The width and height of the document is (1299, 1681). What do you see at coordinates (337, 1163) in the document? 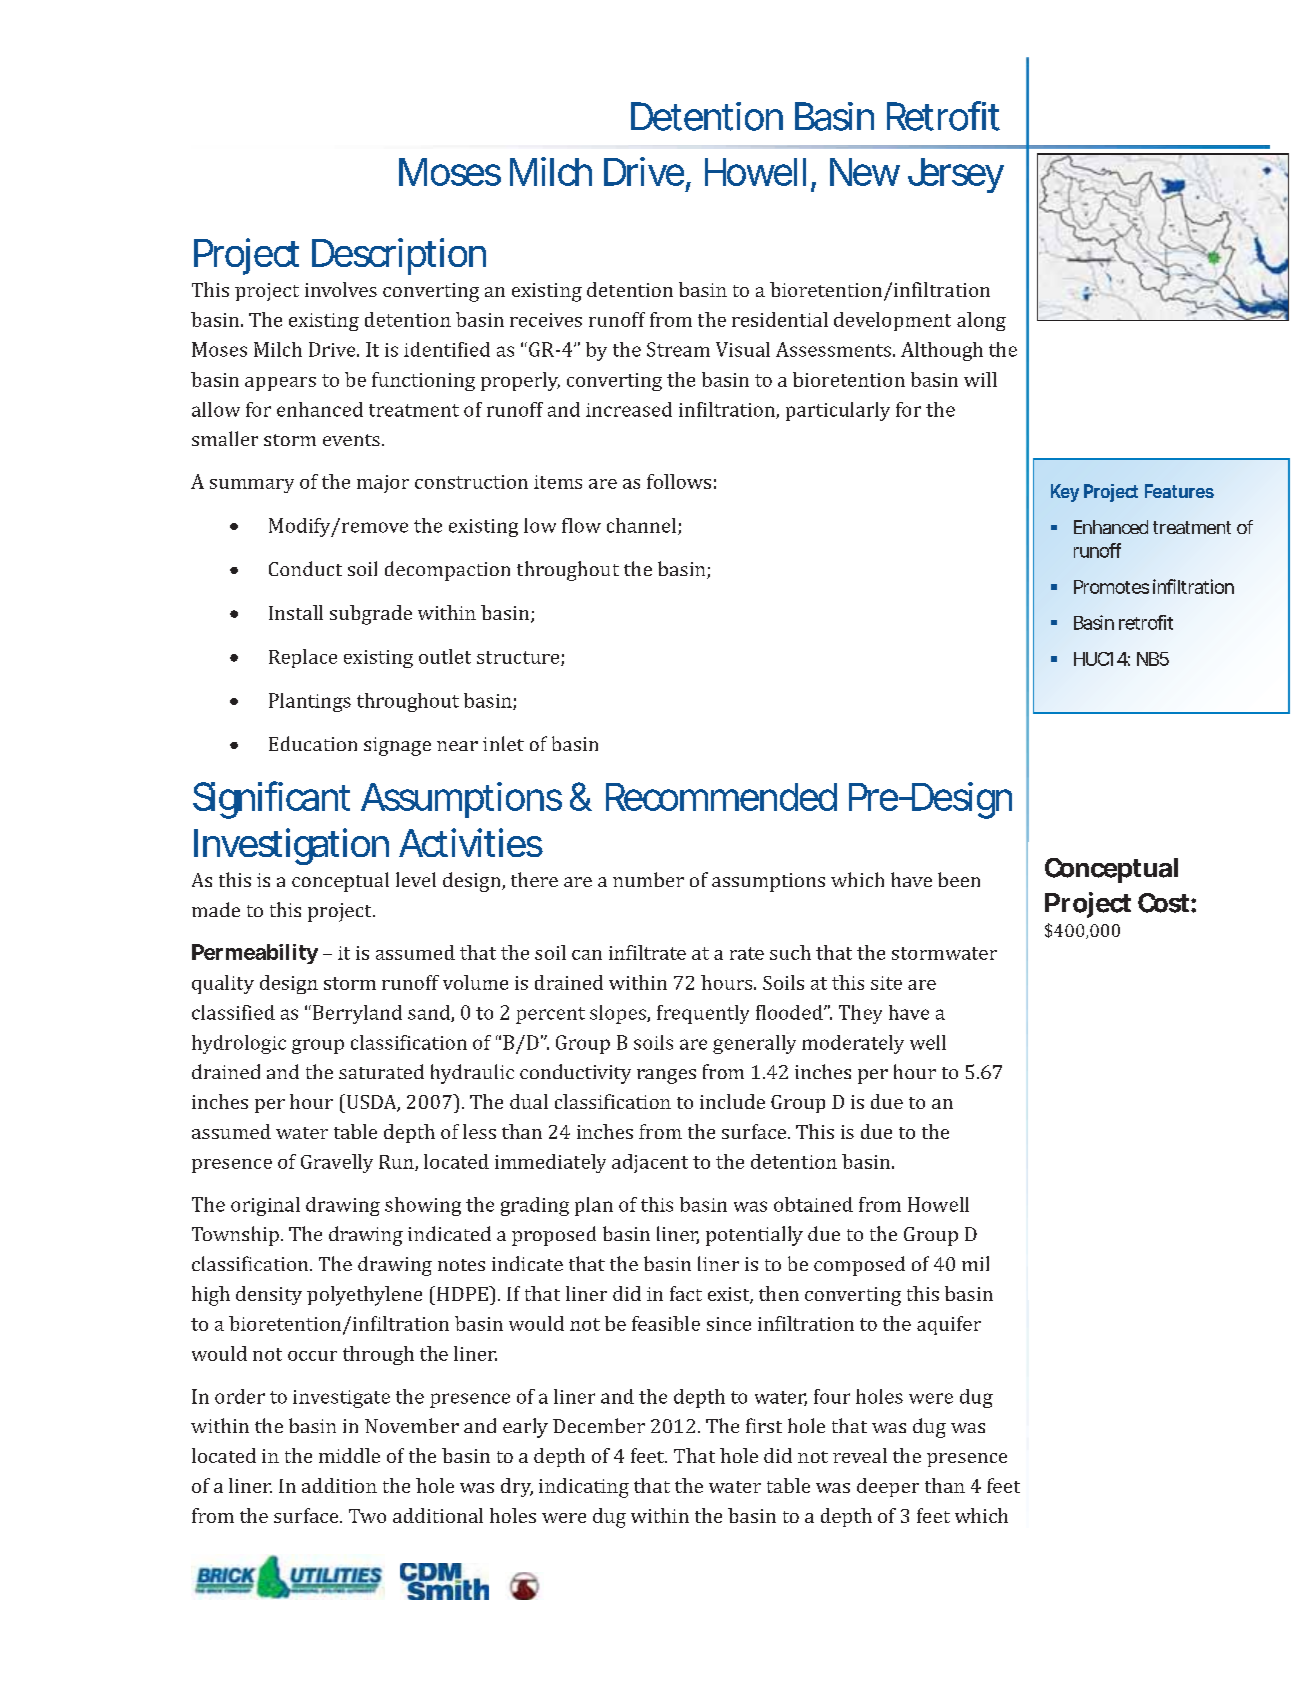
I see `Gravelly` at bounding box center [337, 1163].
